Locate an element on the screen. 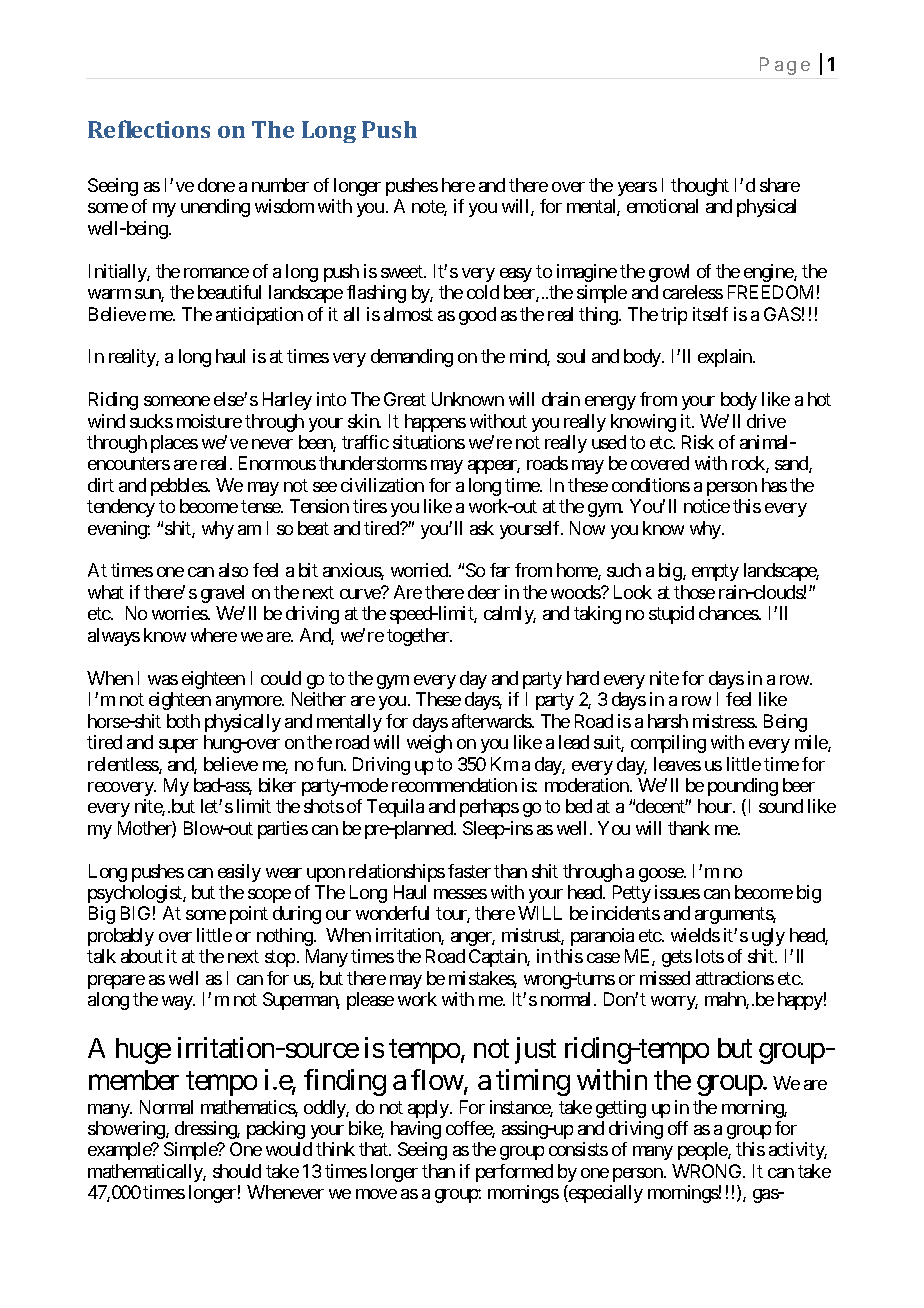 The height and width of the screenshot is (1308, 924). number is located at coordinates (280, 185).
